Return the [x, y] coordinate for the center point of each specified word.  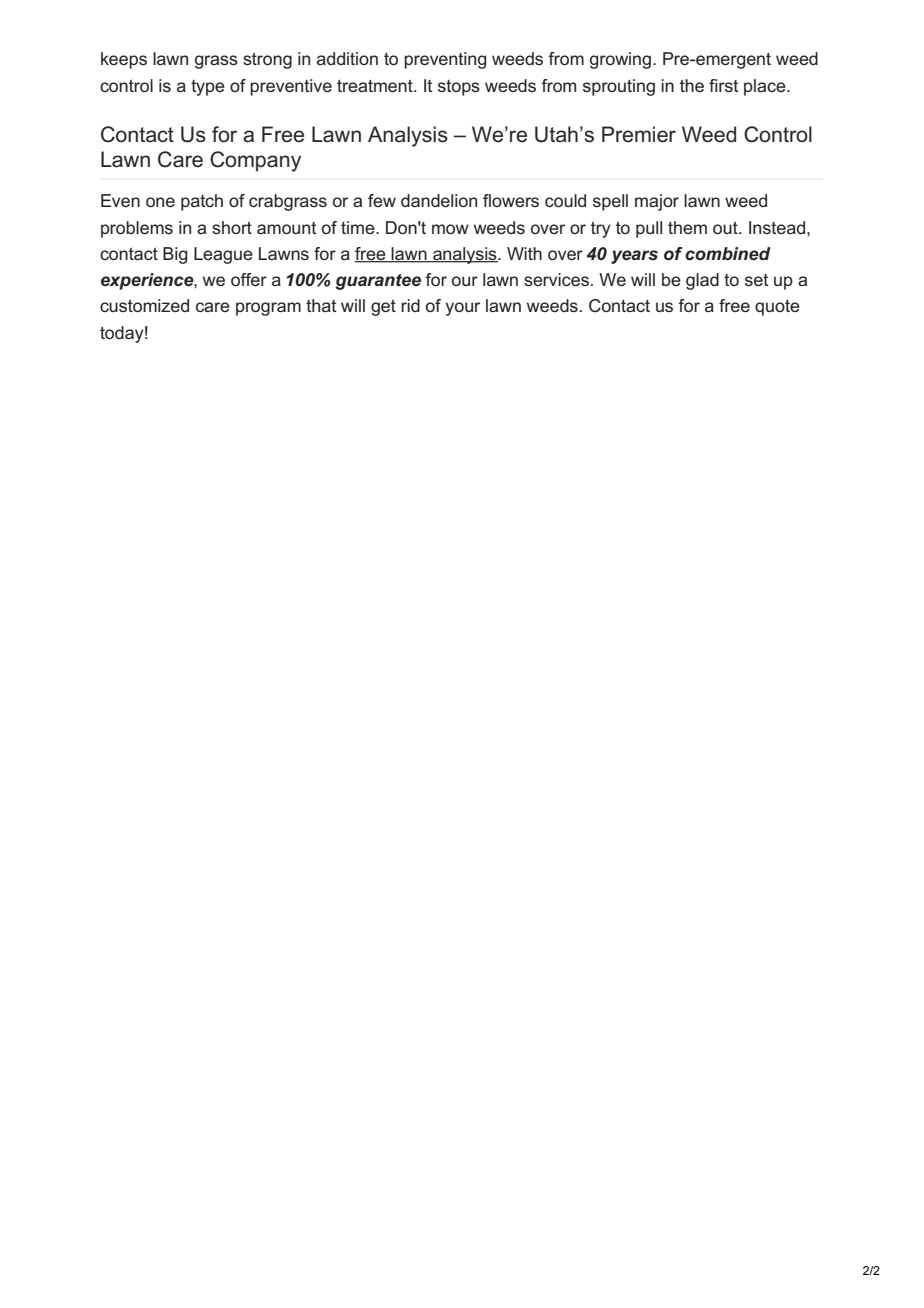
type [208, 88]
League [223, 255]
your [463, 309]
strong [267, 61]
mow [450, 229]
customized [144, 305]
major [657, 202]
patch [202, 202]
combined [728, 254]
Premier [639, 134]
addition [347, 58]
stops [459, 88]
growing [620, 60]
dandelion [439, 200]
